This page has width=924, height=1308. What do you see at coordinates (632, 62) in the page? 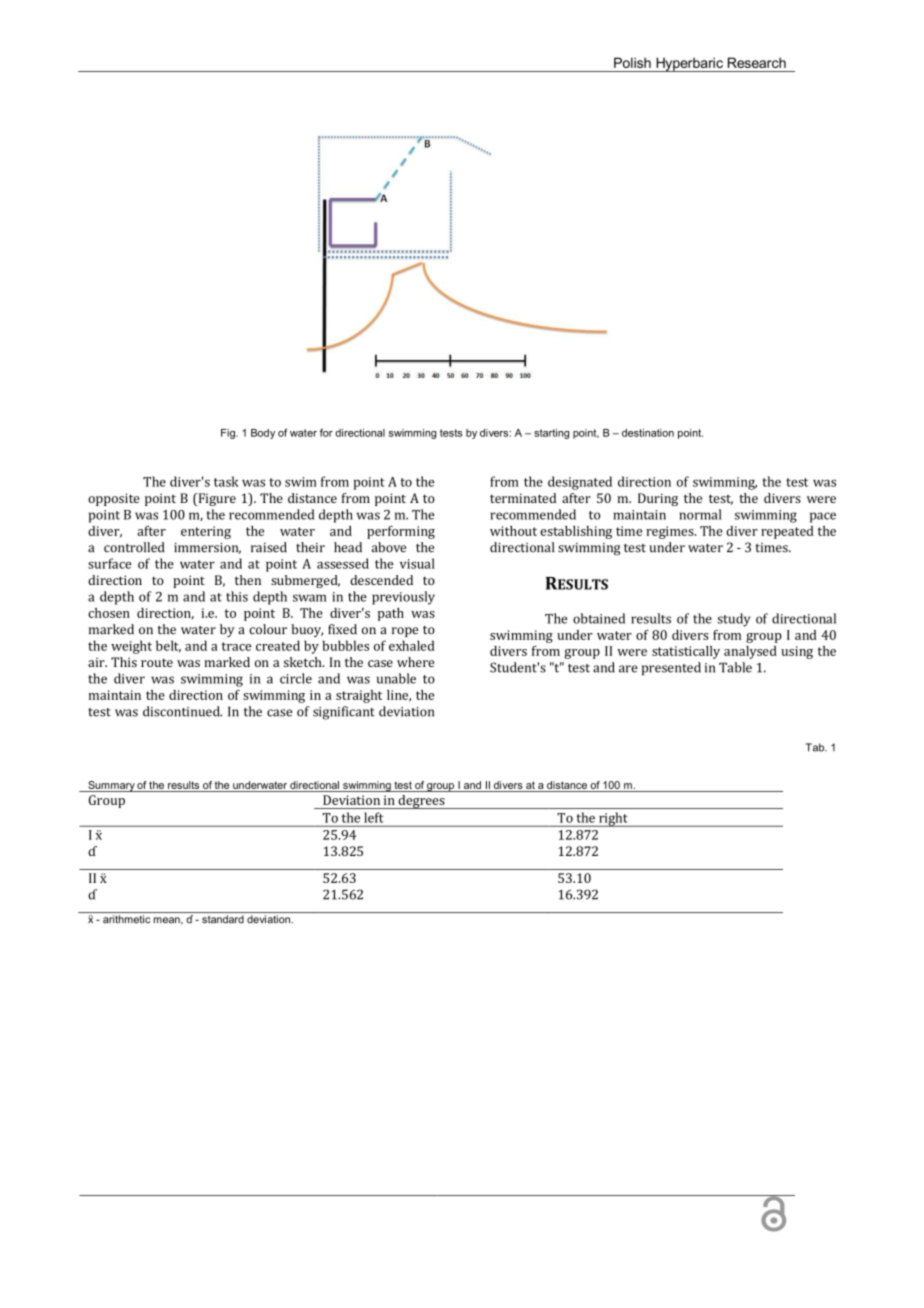
I see `Polish` at bounding box center [632, 62].
